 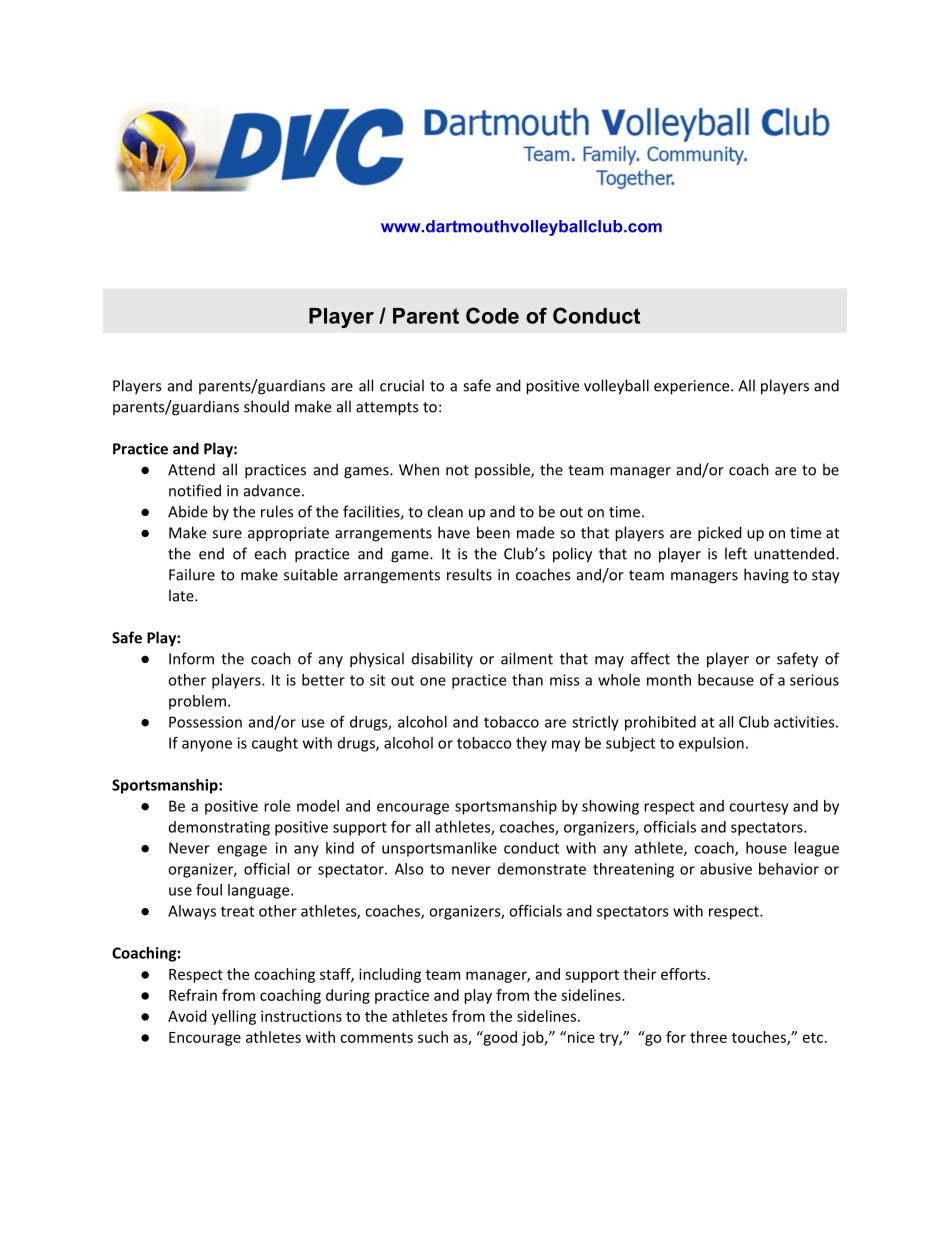 What do you see at coordinates (266, 406) in the screenshot?
I see `should` at bounding box center [266, 406].
